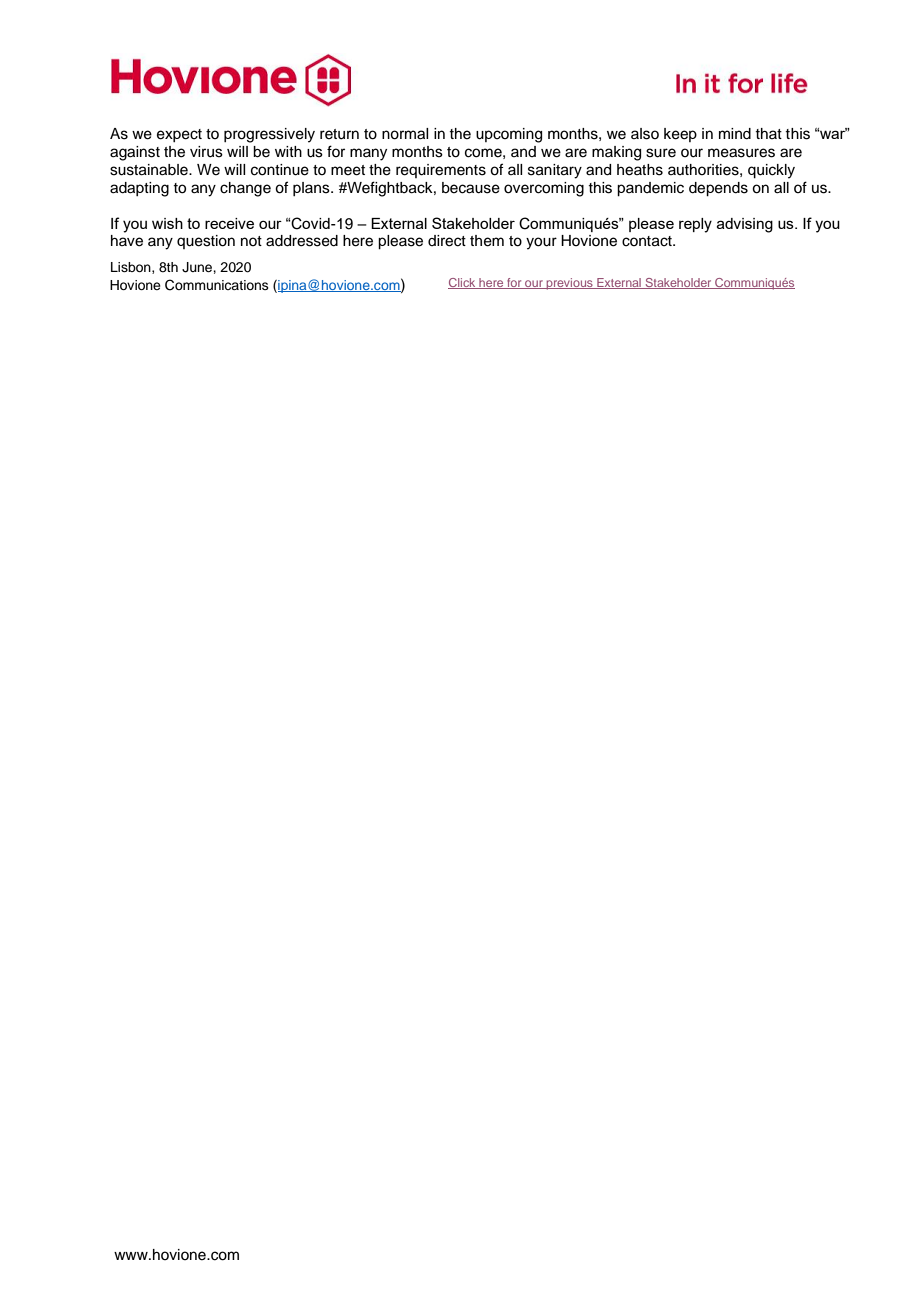 This screenshot has width=924, height=1308. Describe the element at coordinates (405, 134) in the screenshot. I see `normal` at that location.
